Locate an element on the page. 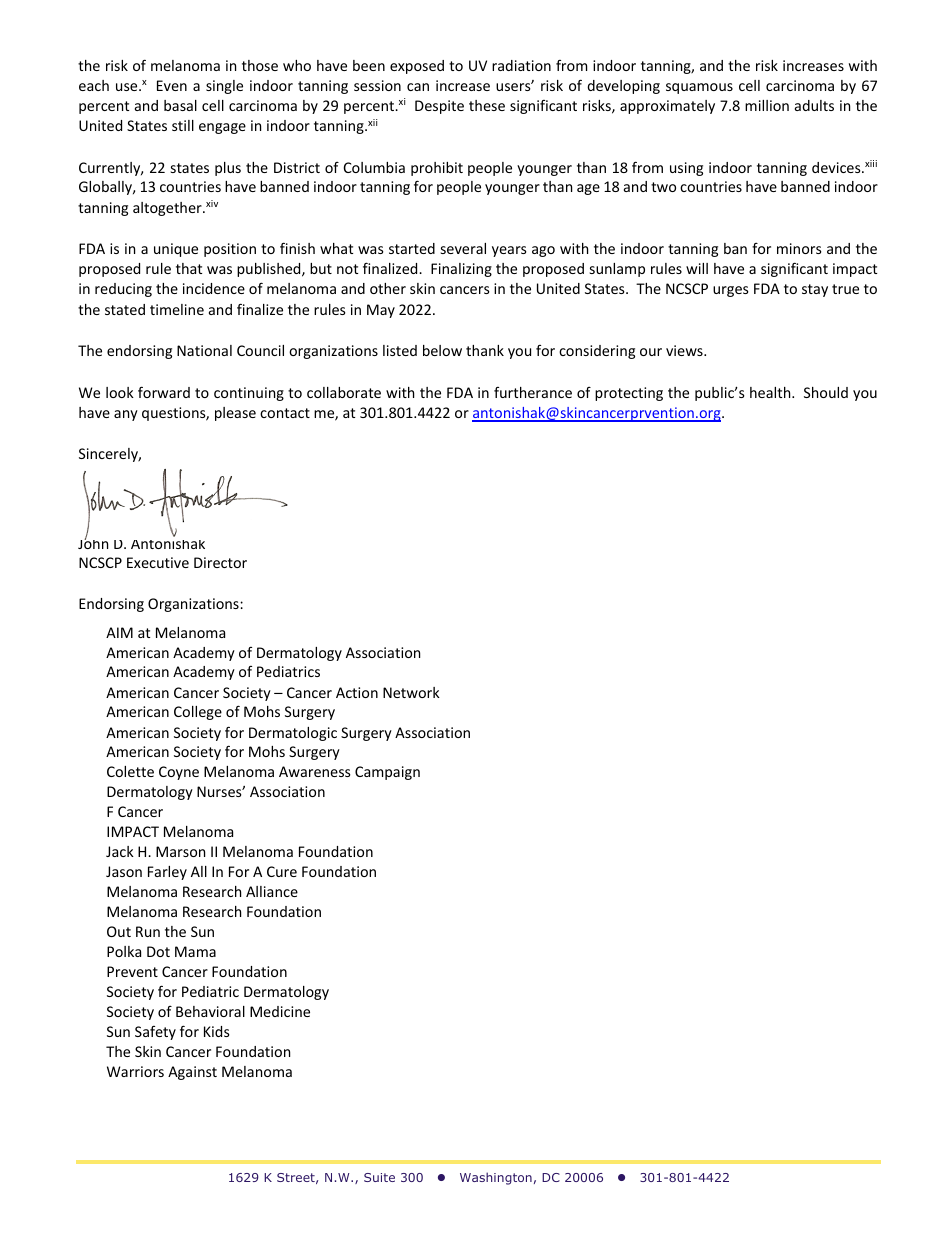  Suite is located at coordinates (379, 1177).
